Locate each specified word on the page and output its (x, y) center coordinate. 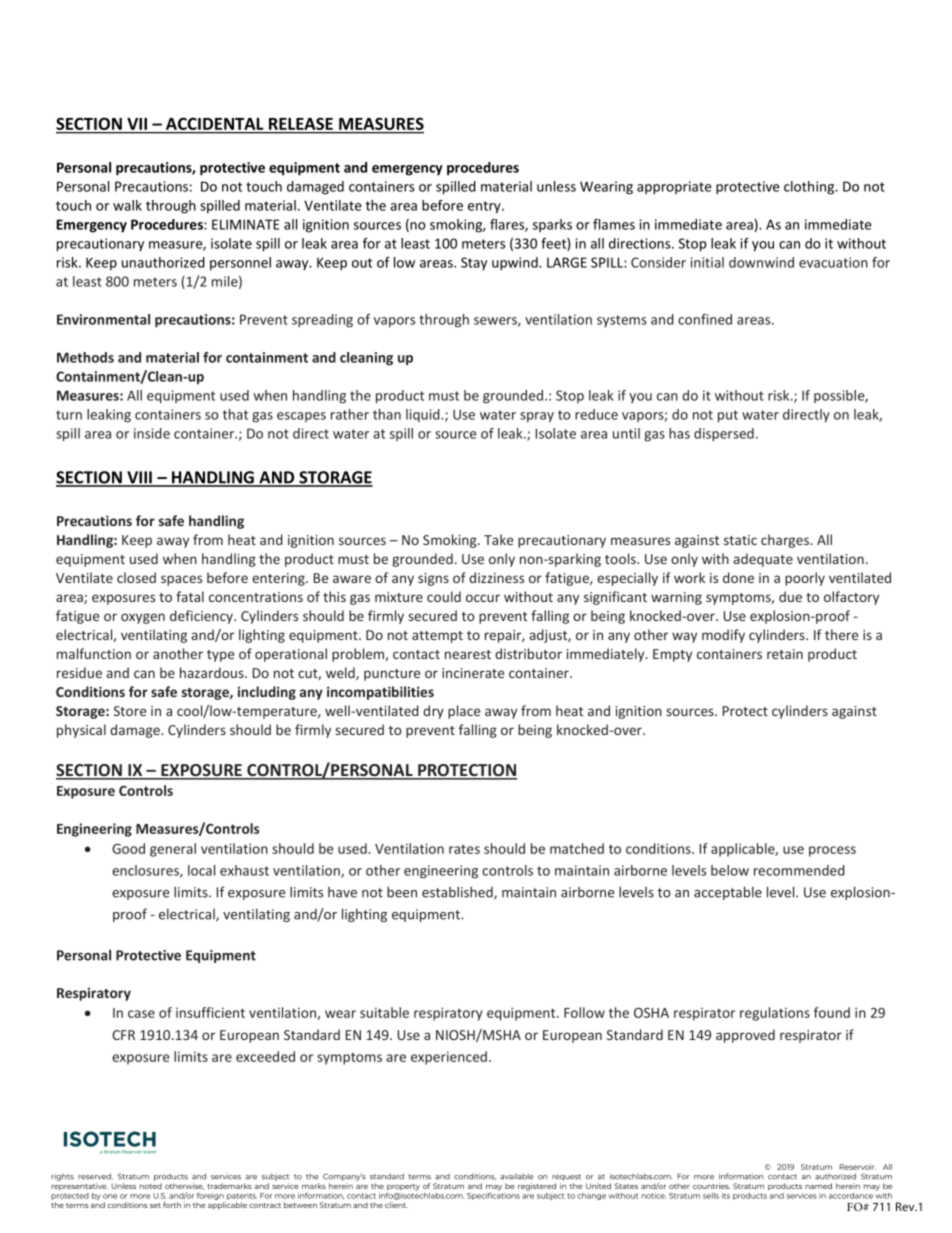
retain (785, 654)
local (201, 870)
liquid (424, 415)
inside (152, 433)
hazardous (213, 672)
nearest (468, 654)
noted (151, 1186)
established (458, 893)
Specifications (493, 1195)
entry (485, 207)
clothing (810, 188)
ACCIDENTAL (214, 124)
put (728, 416)
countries (711, 1186)
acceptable (728, 893)
